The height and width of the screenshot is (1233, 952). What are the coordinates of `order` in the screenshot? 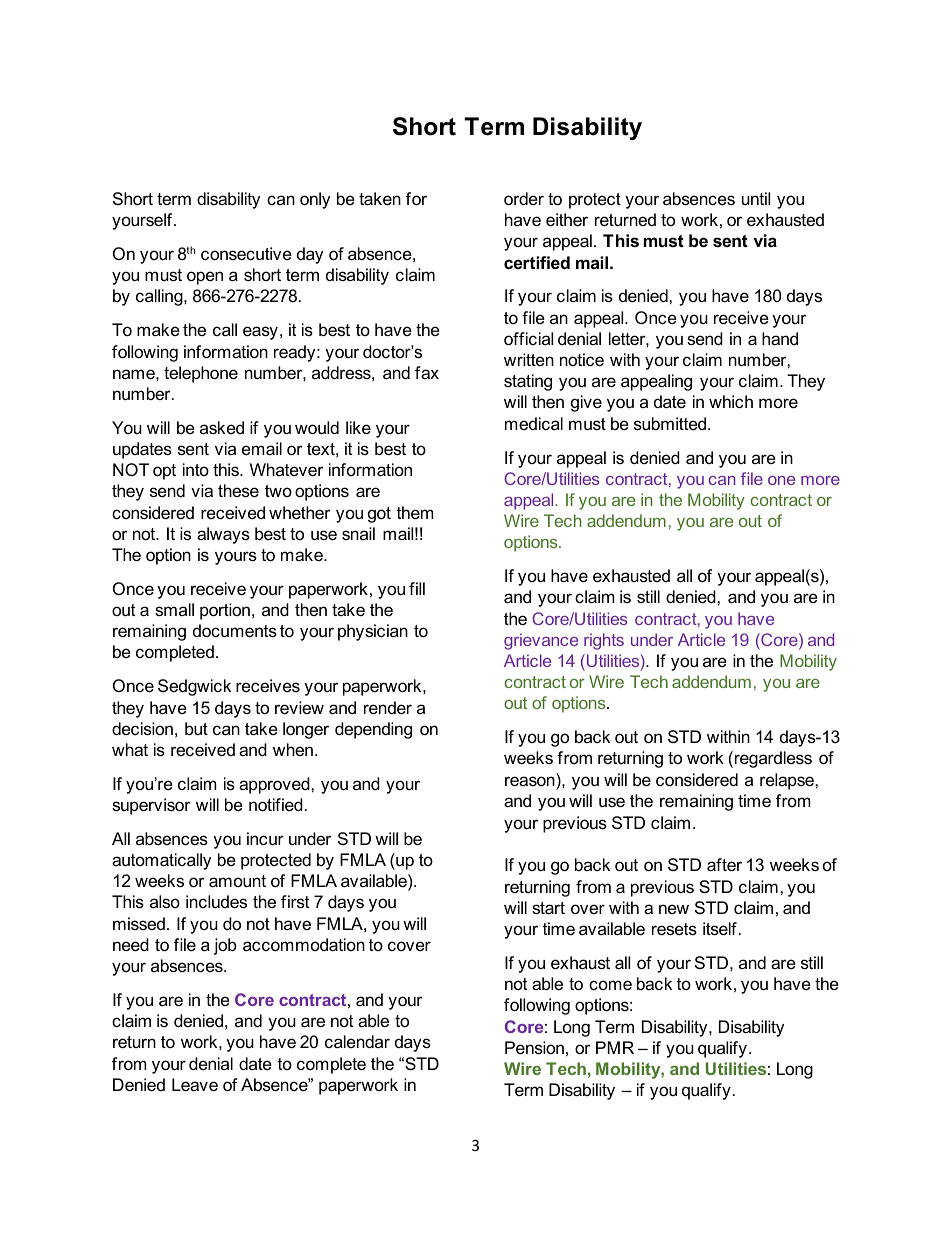 It's located at (524, 199).
